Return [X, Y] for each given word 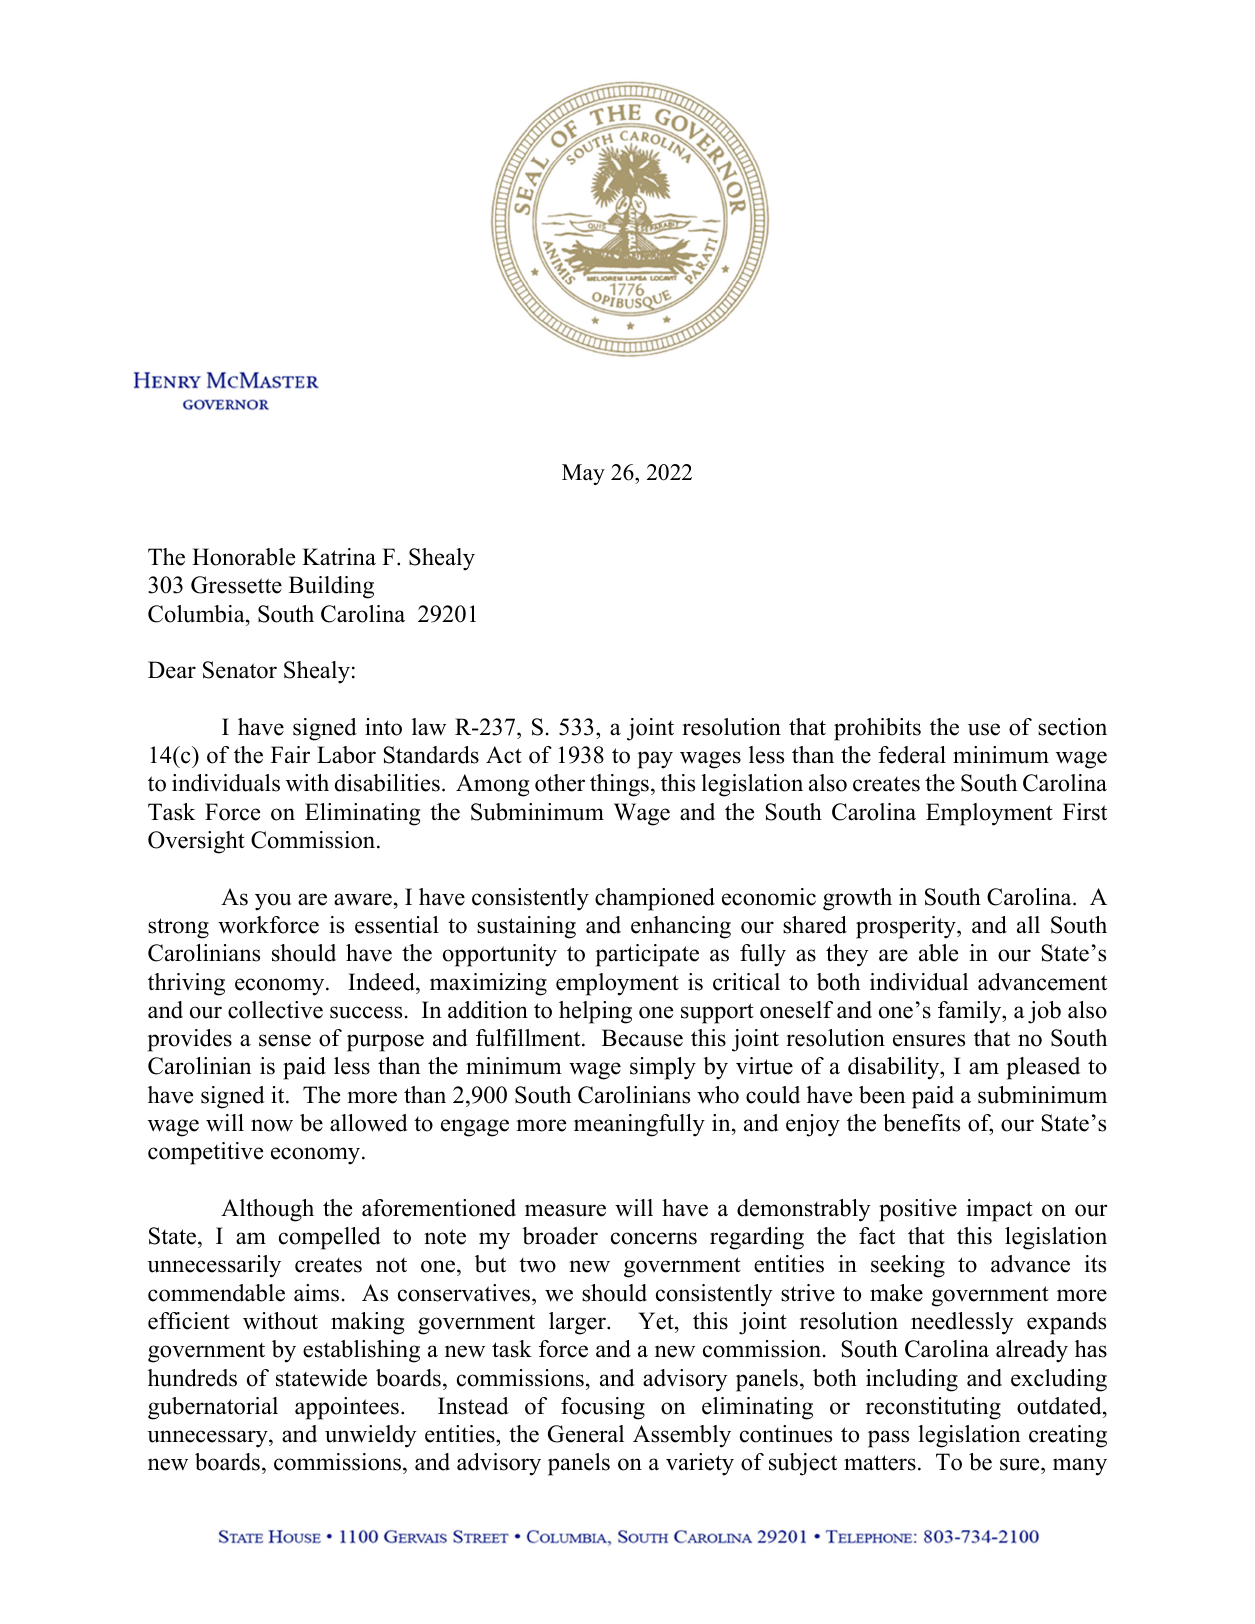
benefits [921, 1123]
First [1085, 812]
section [1072, 727]
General [586, 1434]
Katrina [339, 557]
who [718, 1095]
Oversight [196, 842]
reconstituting [933, 1408]
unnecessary [208, 1439]
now [272, 1125]
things [619, 785]
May [583, 474]
